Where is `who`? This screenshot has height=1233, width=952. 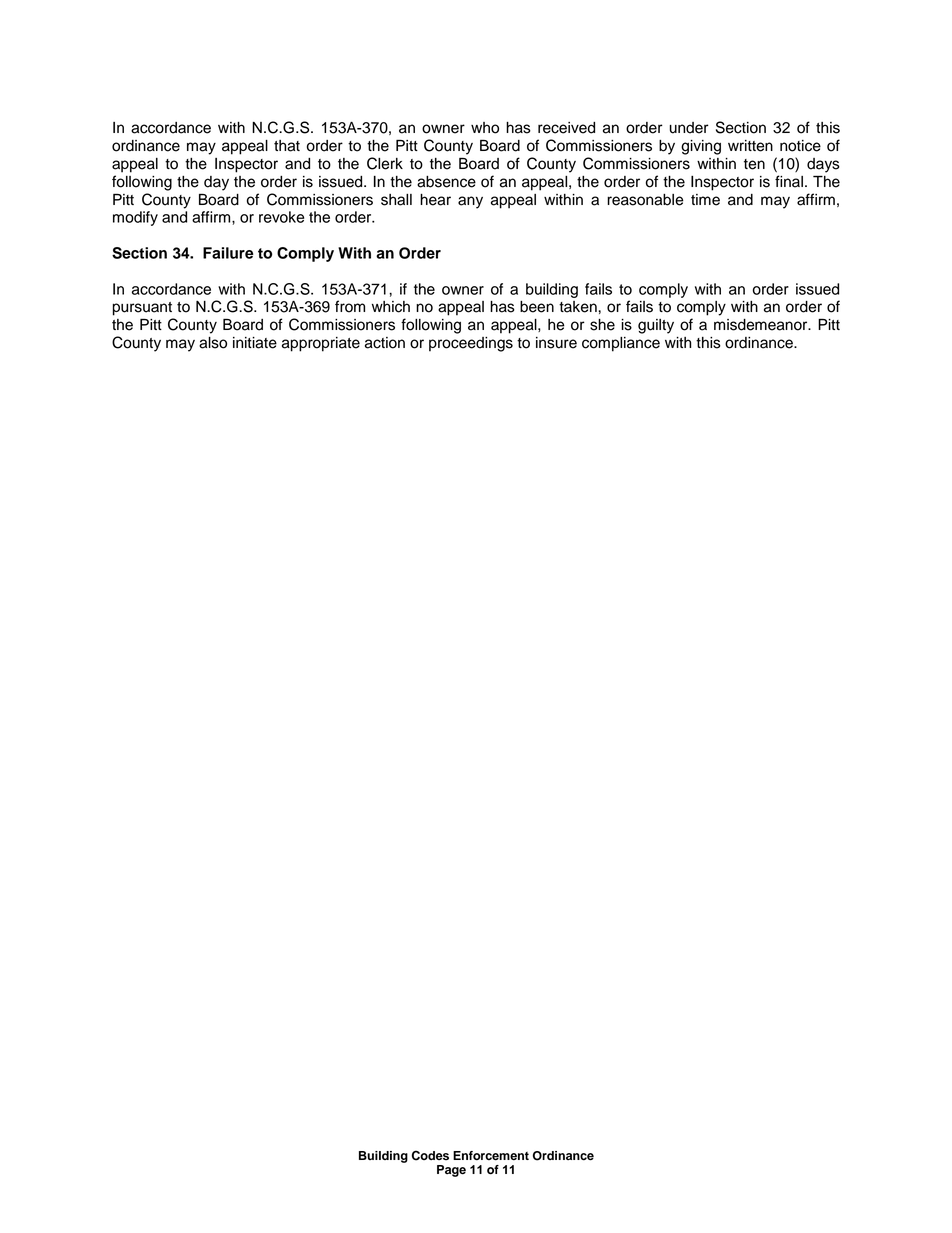 who is located at coordinates (485, 128).
